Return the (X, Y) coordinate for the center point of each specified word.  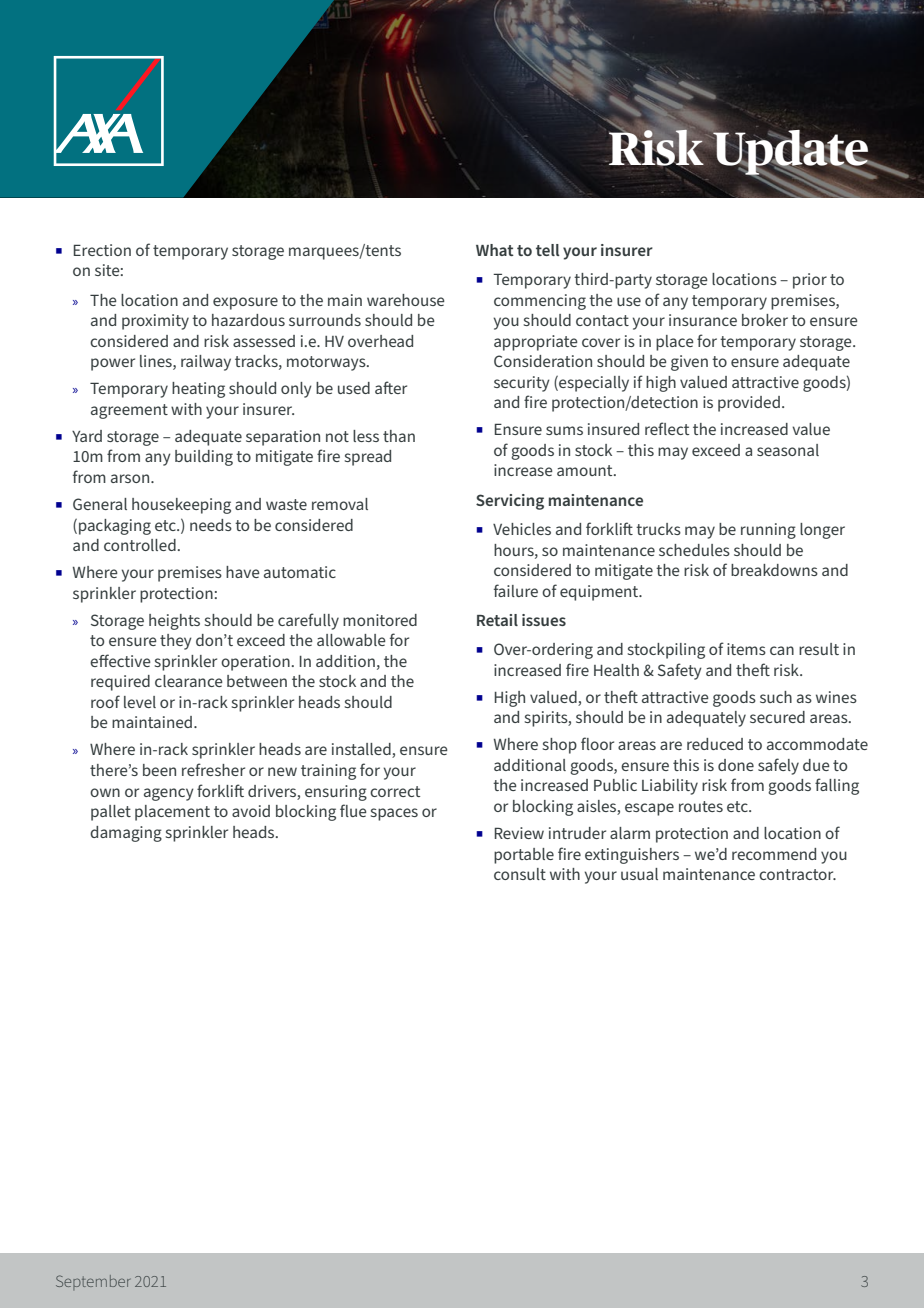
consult (520, 874)
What (495, 250)
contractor (797, 874)
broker (765, 320)
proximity (155, 322)
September (93, 1282)
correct (395, 791)
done (736, 765)
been (159, 770)
